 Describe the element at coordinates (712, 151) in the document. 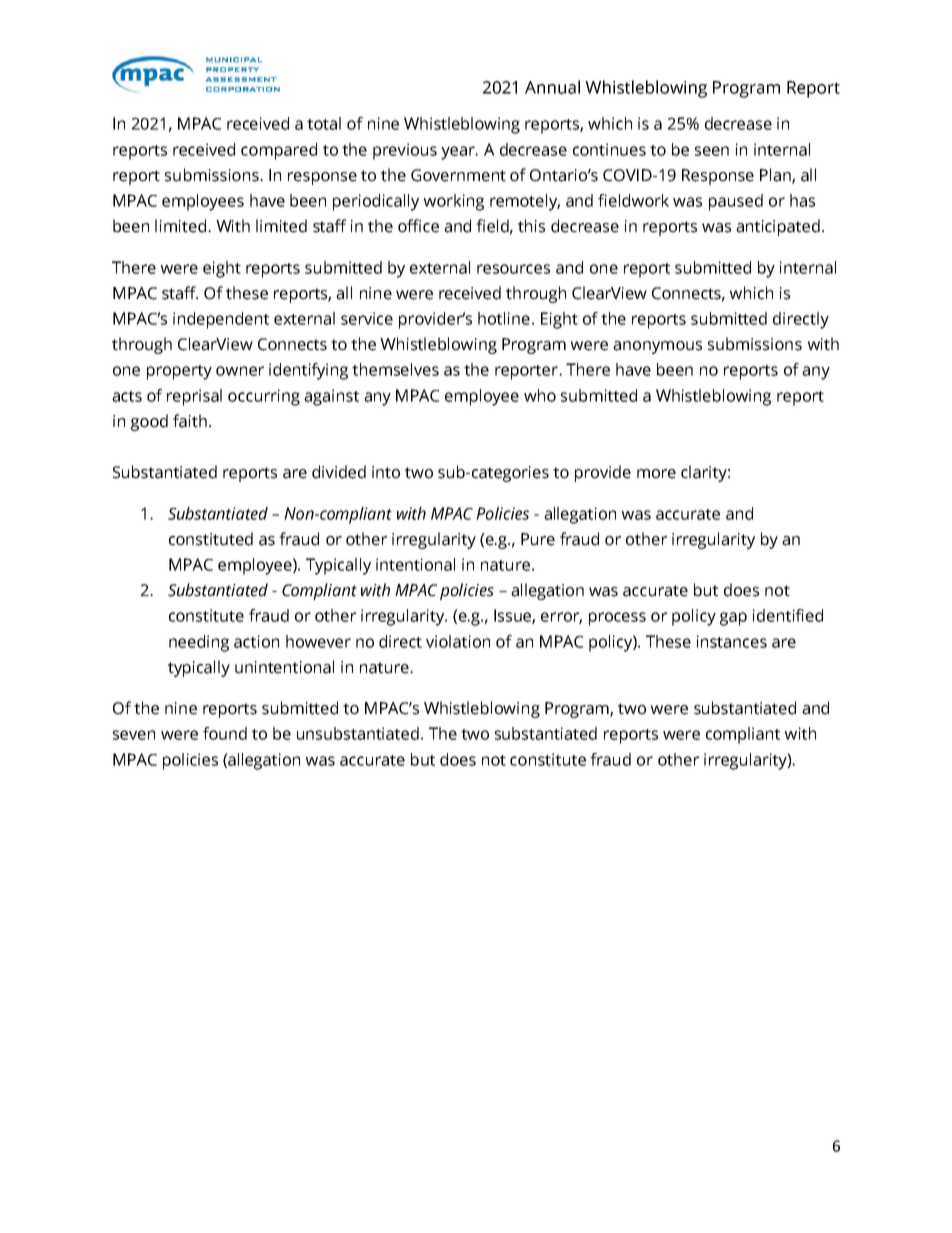

I see `seen` at that location.
